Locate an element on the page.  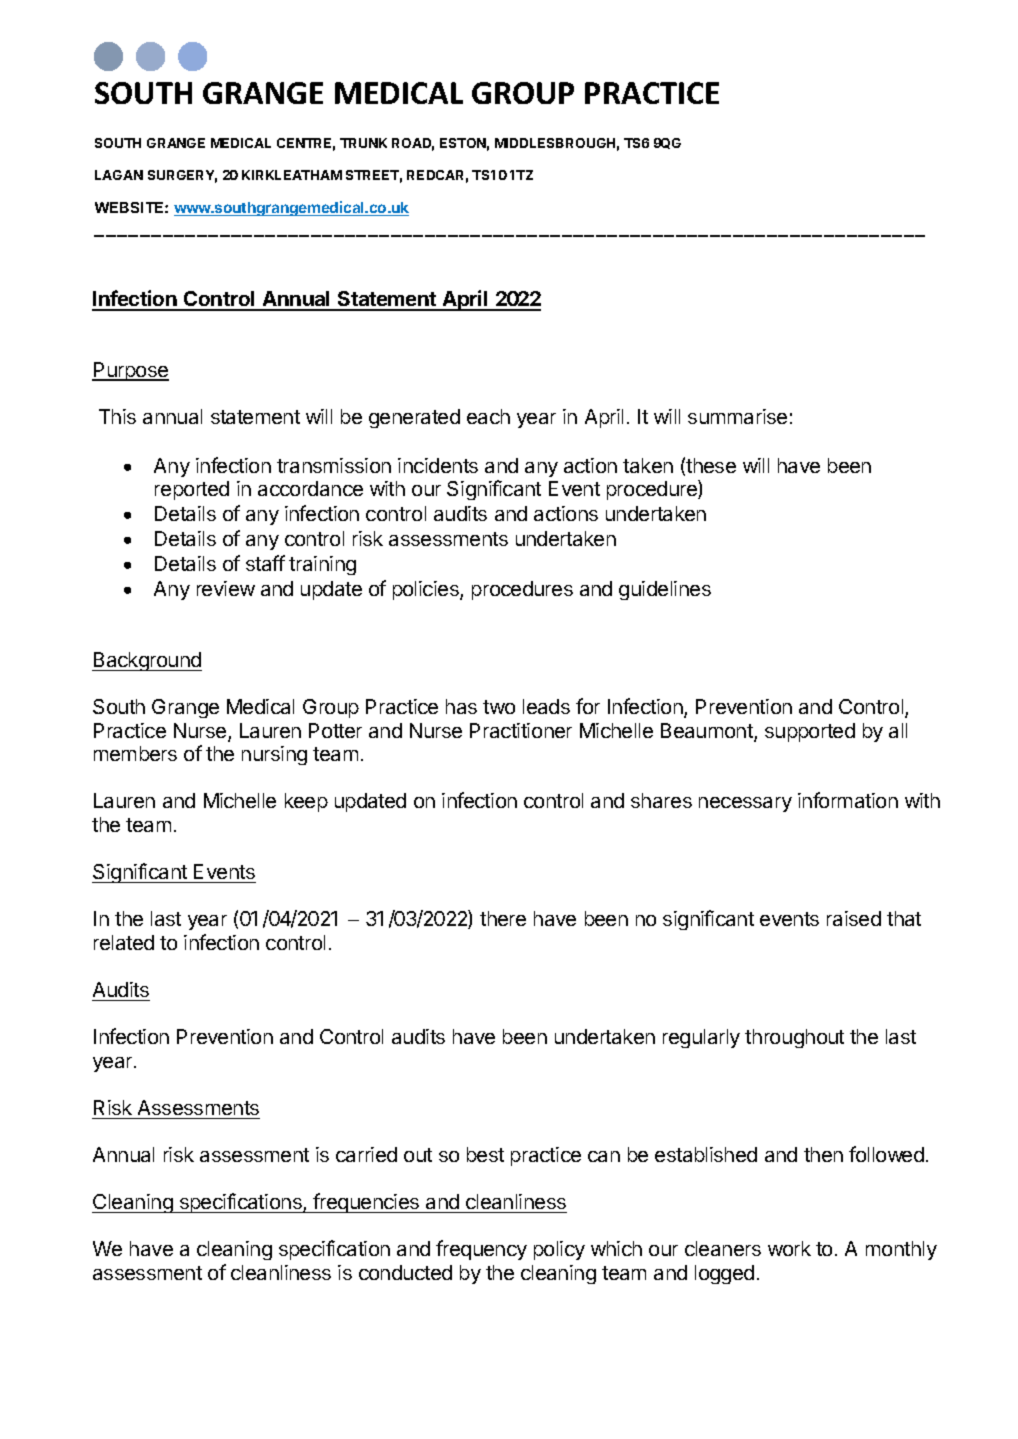
frequency is located at coordinates (481, 1250).
